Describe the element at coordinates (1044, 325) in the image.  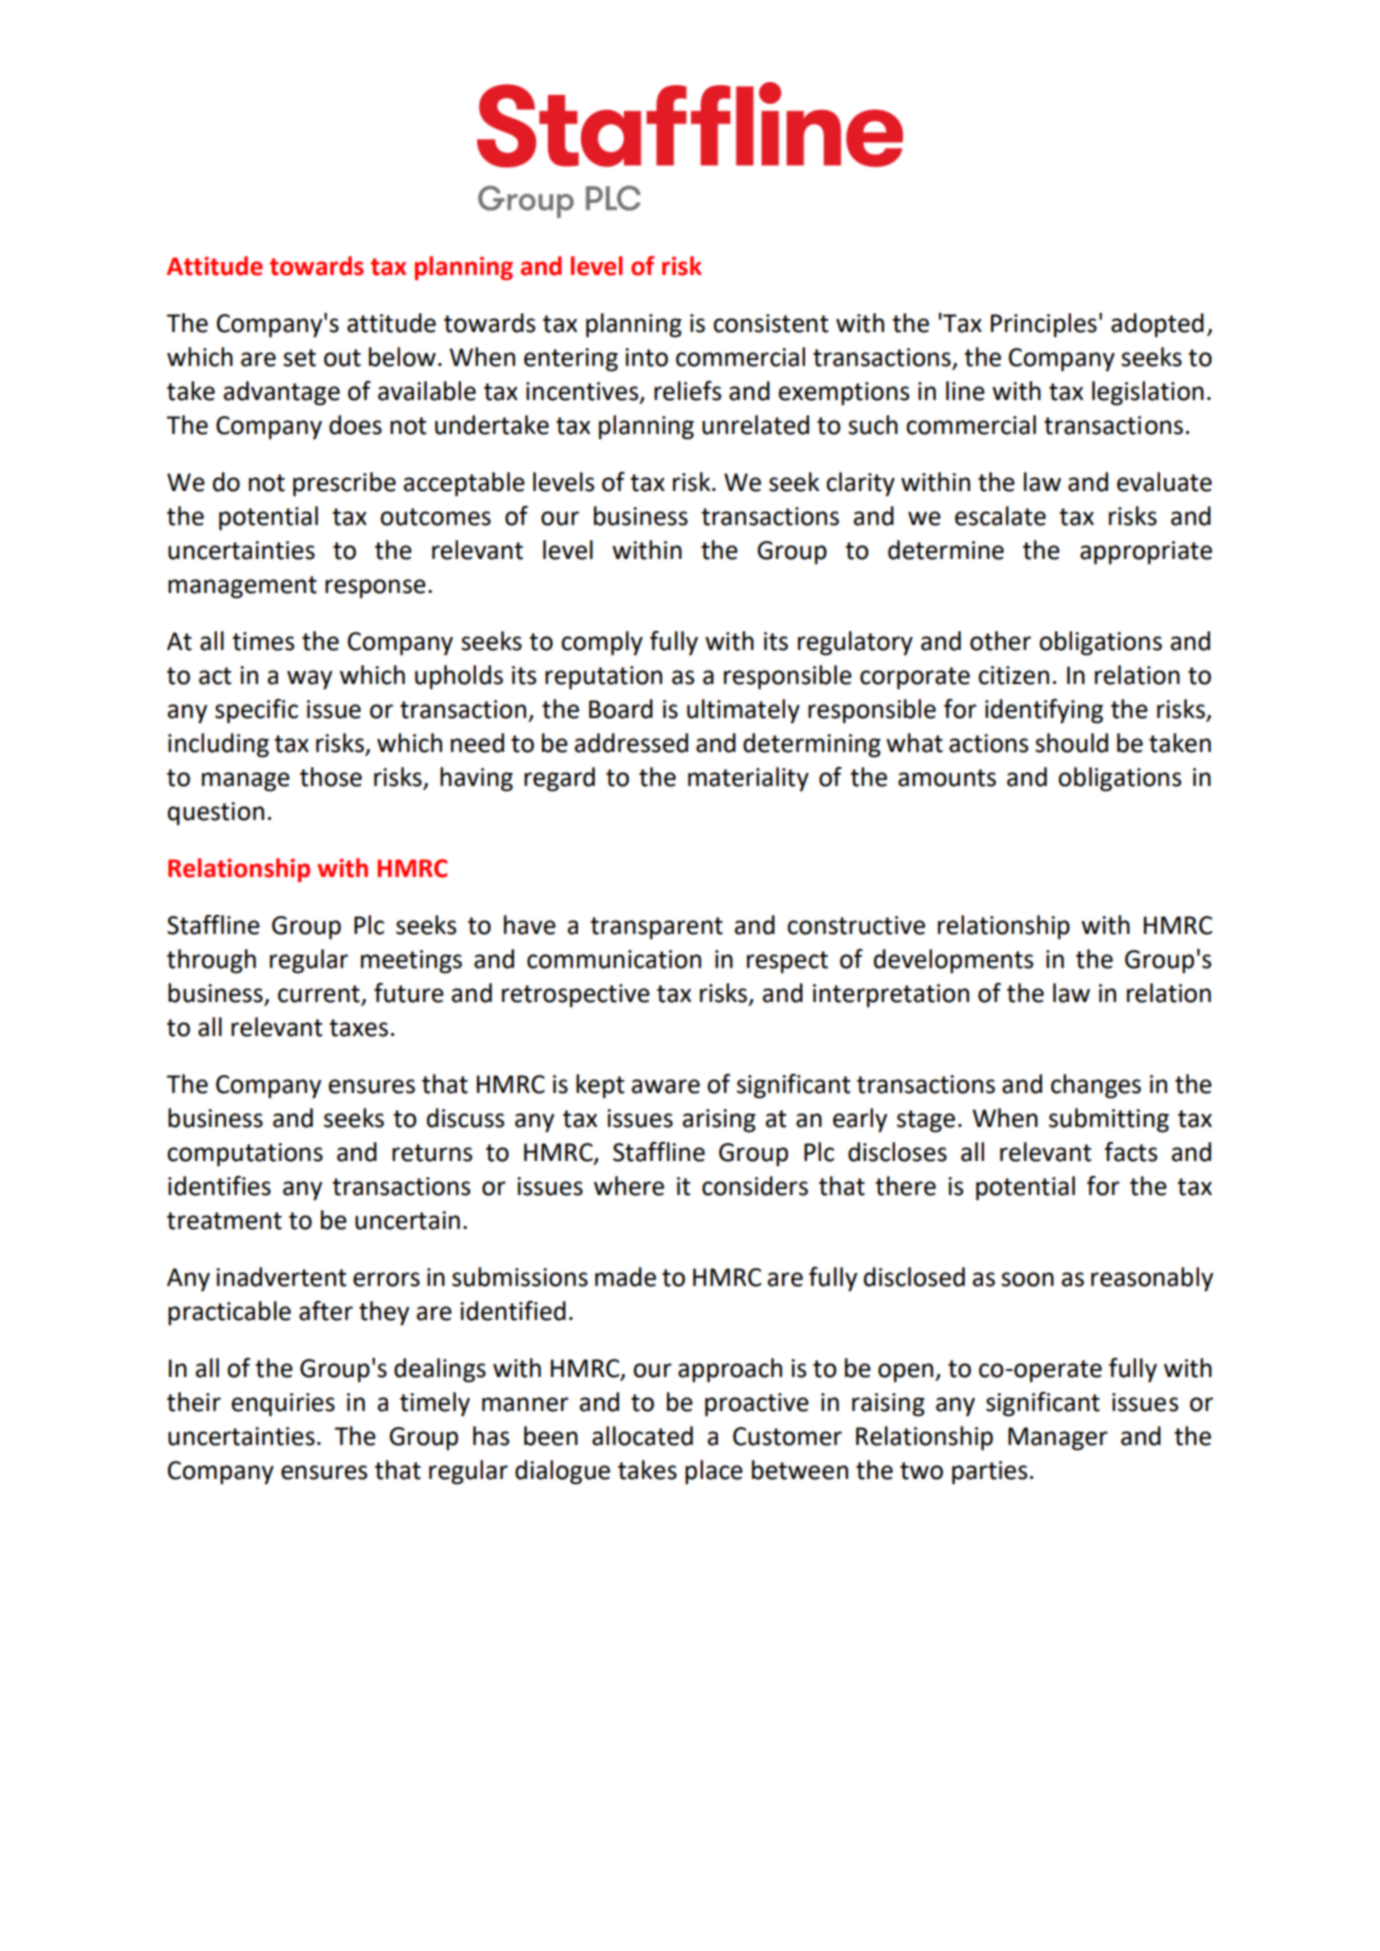
I see `Principles` at that location.
